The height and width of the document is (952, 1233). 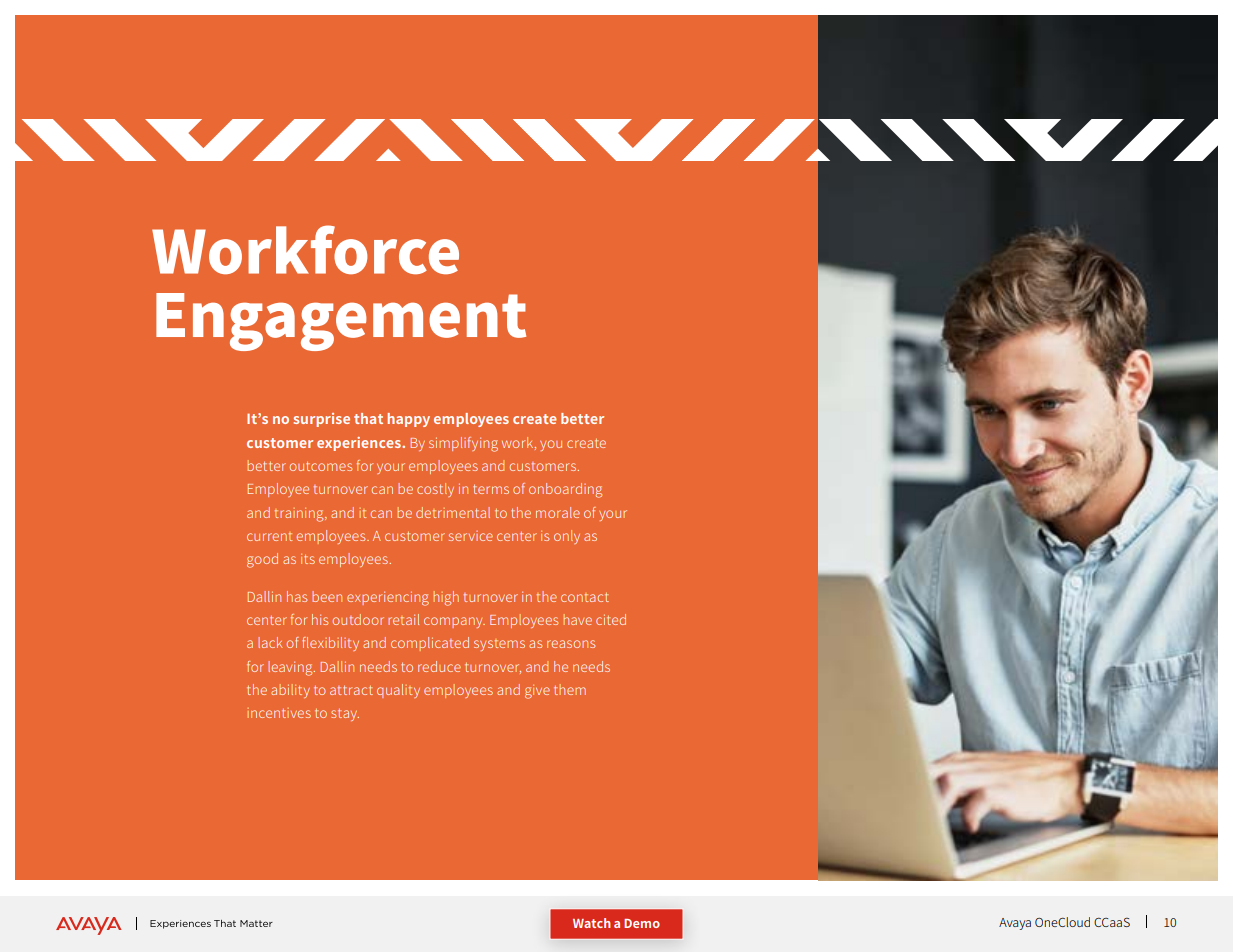 What do you see at coordinates (642, 923) in the document?
I see `Demo` at bounding box center [642, 923].
